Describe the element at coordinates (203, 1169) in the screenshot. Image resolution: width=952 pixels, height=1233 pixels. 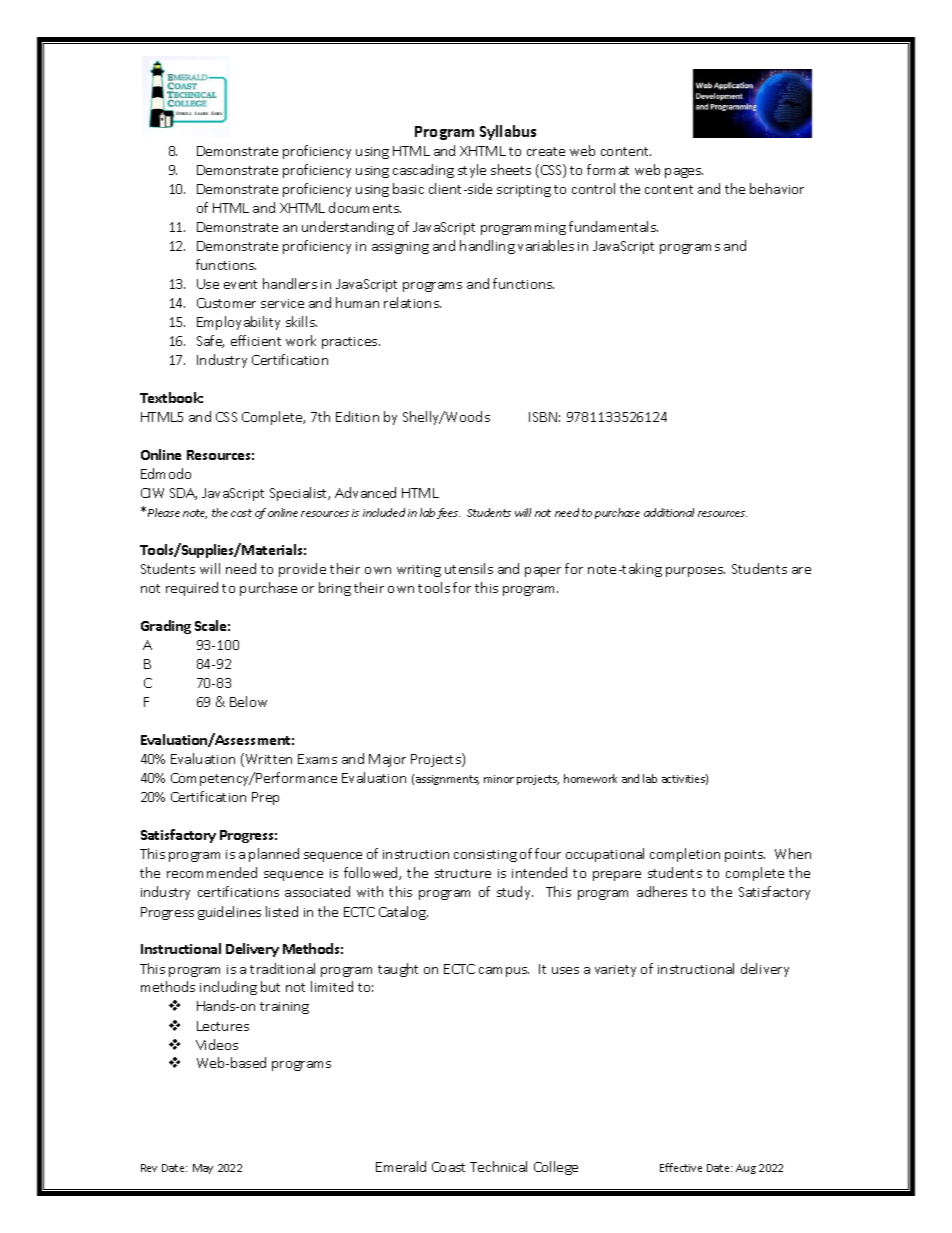
I see `May` at that location.
